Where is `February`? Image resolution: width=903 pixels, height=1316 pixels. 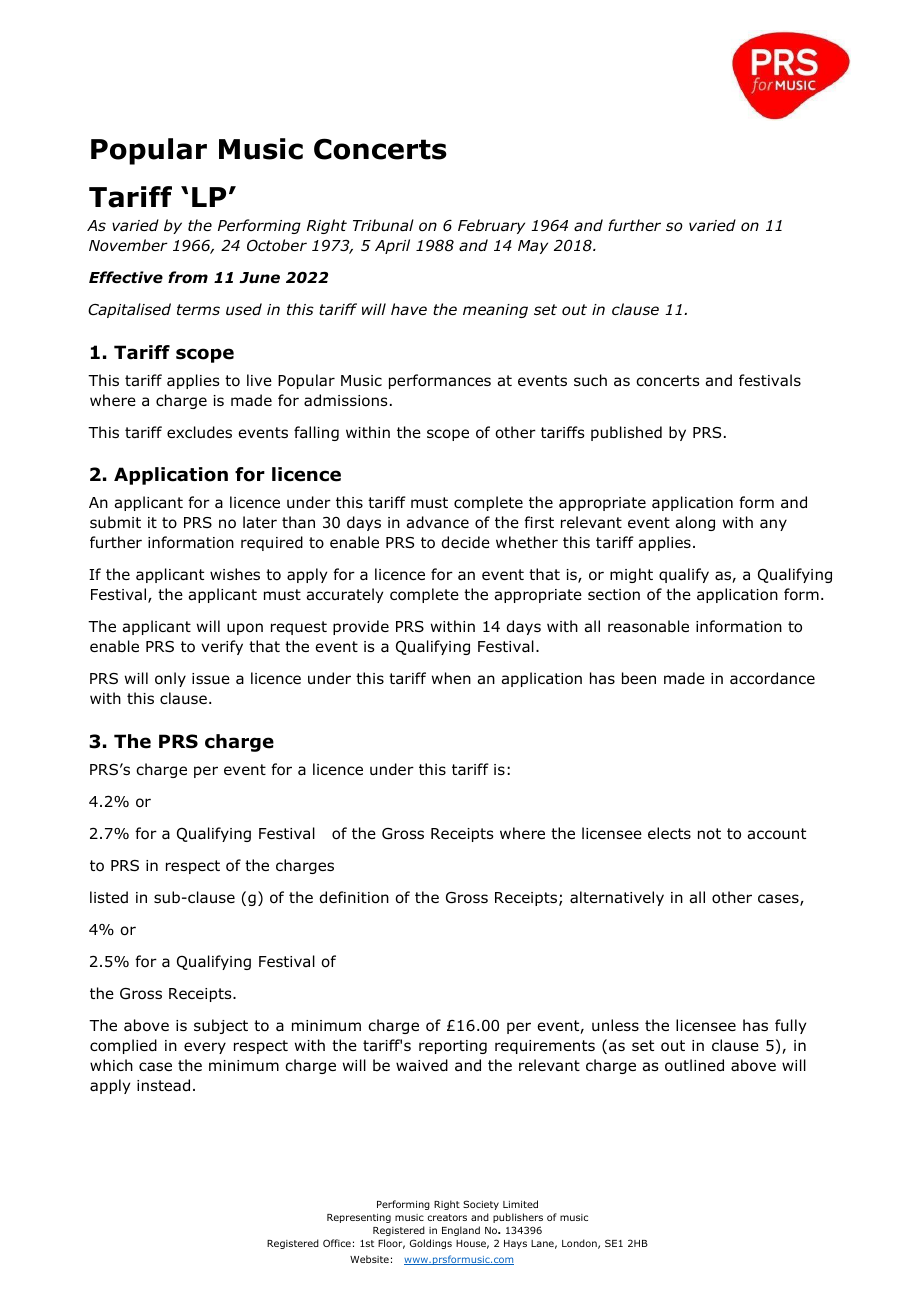
February is located at coordinates (491, 226).
